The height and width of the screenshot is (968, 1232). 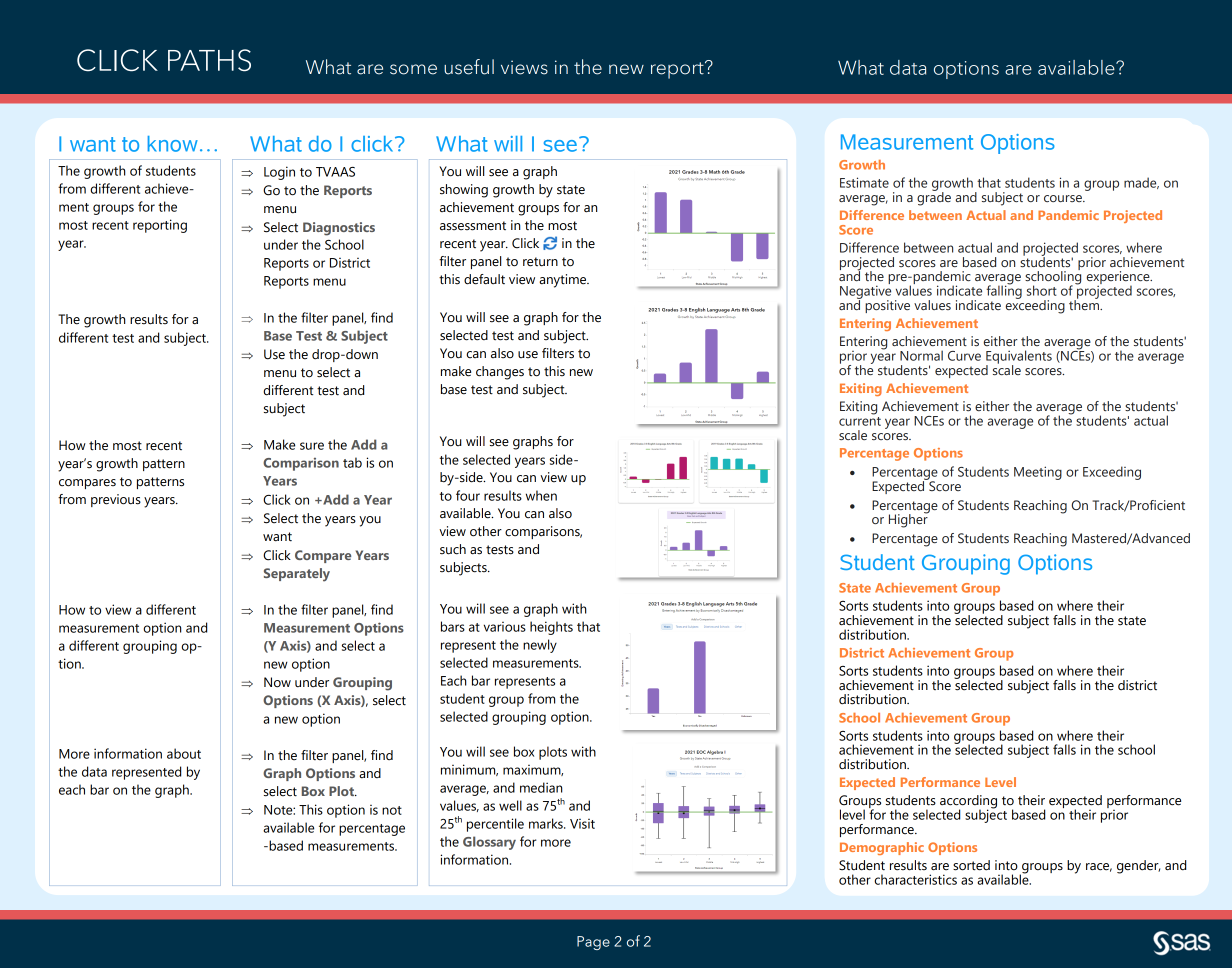 I want to click on Separately, so click(x=297, y=575).
